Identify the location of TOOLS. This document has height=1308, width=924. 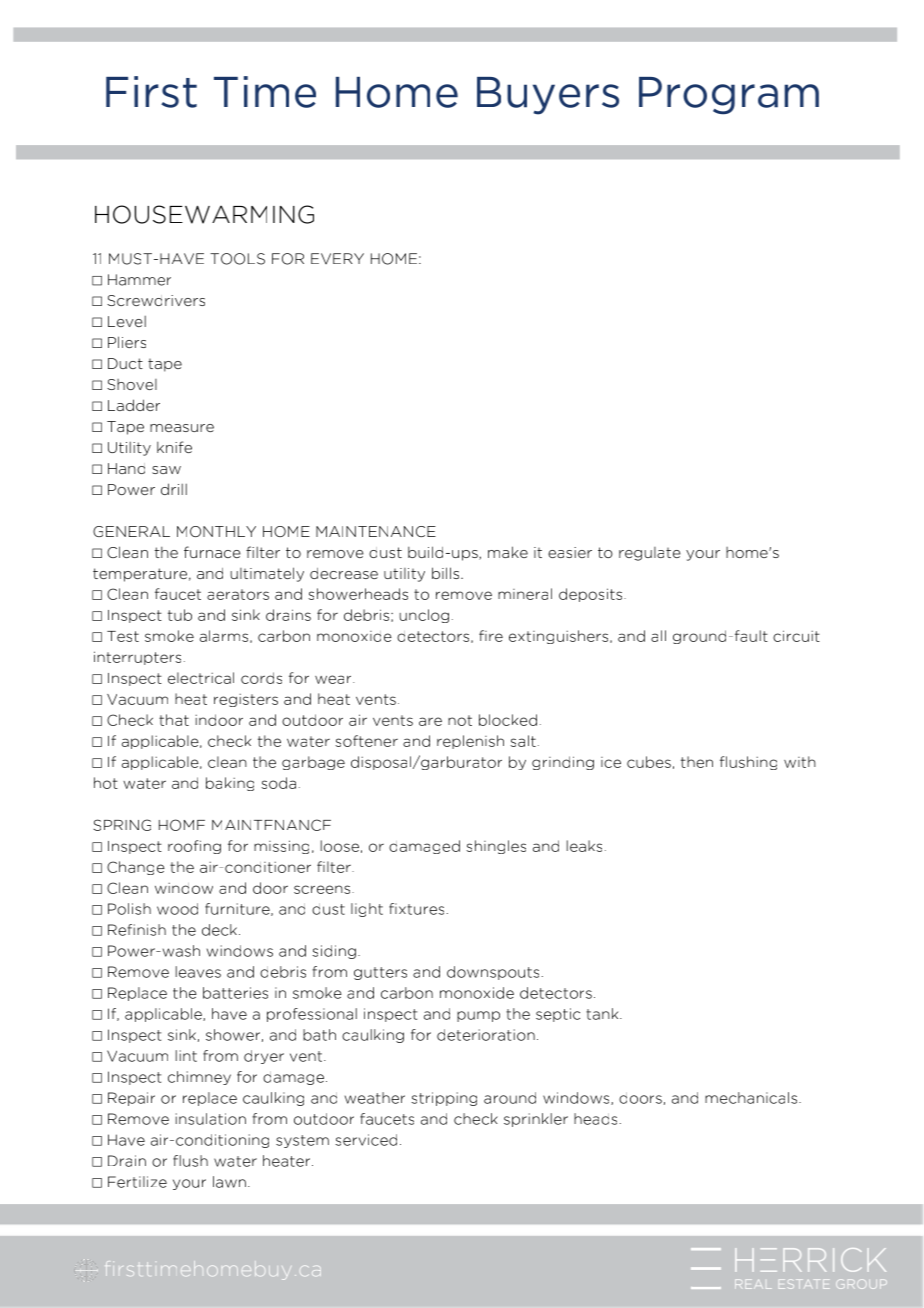
(237, 259).
